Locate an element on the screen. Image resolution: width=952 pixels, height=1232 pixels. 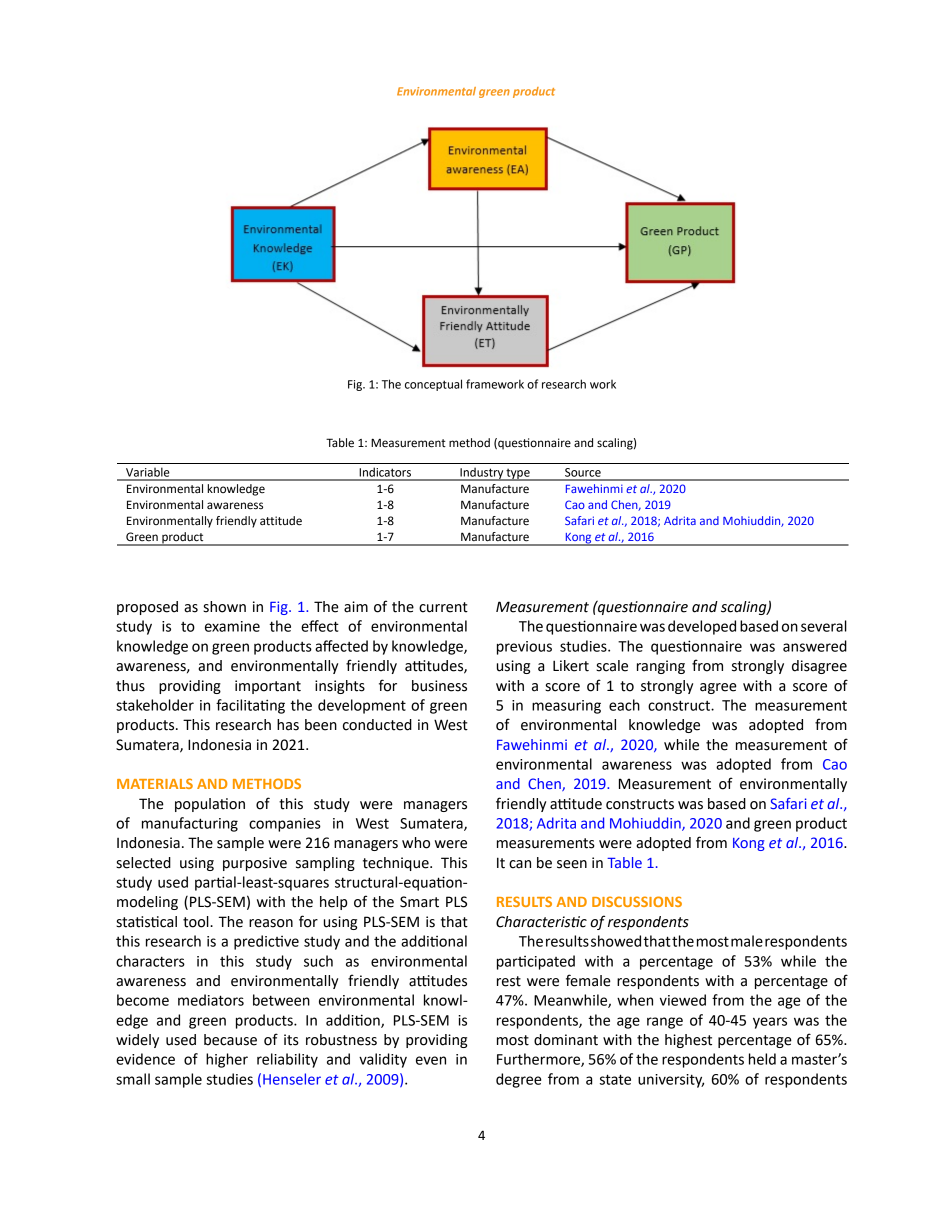
who is located at coordinates (416, 843).
